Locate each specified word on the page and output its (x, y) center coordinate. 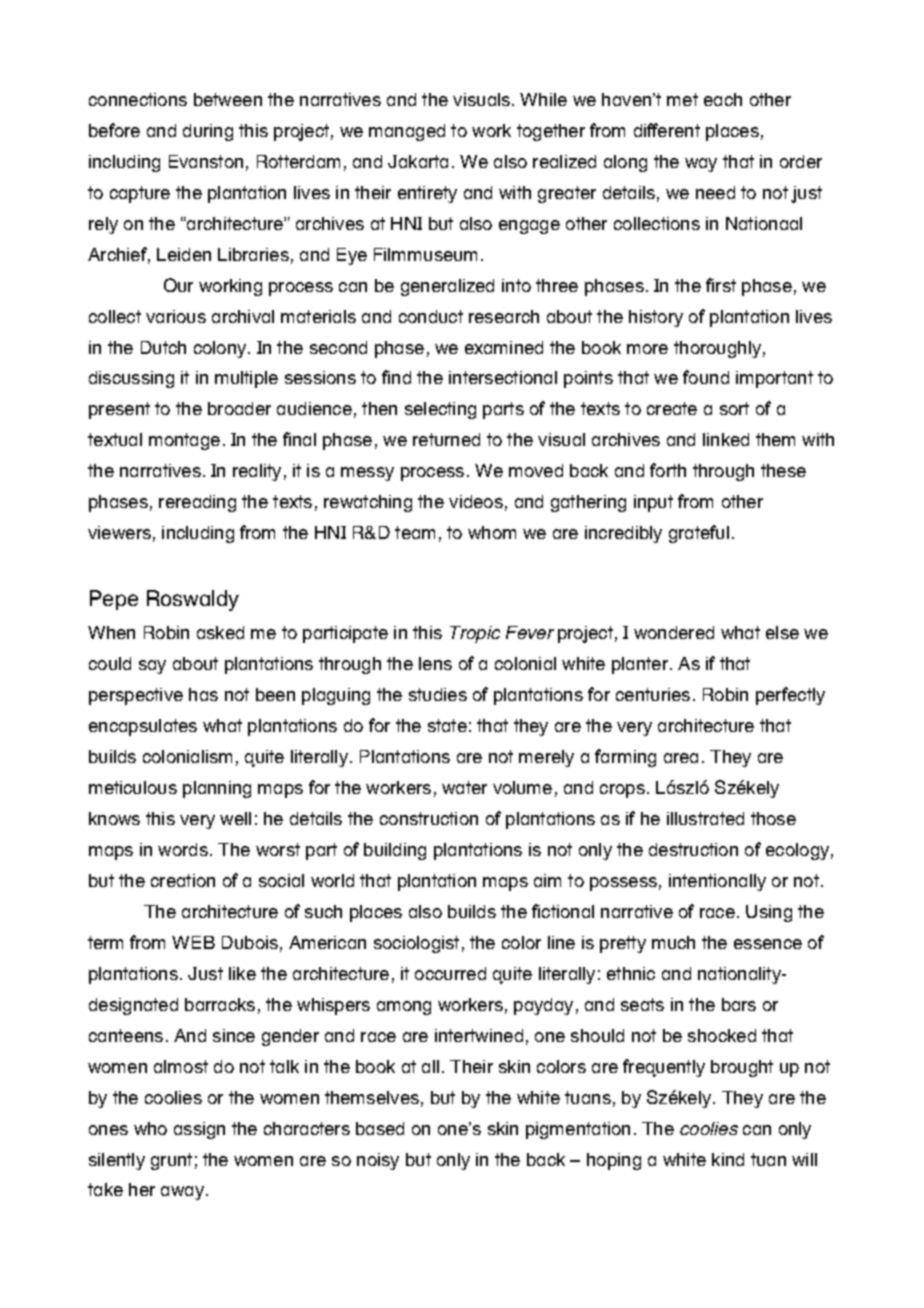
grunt (171, 1161)
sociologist (416, 944)
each (723, 99)
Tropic (475, 634)
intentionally (717, 882)
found (706, 377)
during (208, 132)
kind (728, 1159)
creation (183, 880)
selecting (440, 410)
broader (239, 408)
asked (220, 632)
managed (407, 132)
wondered (674, 632)
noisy (378, 1161)
